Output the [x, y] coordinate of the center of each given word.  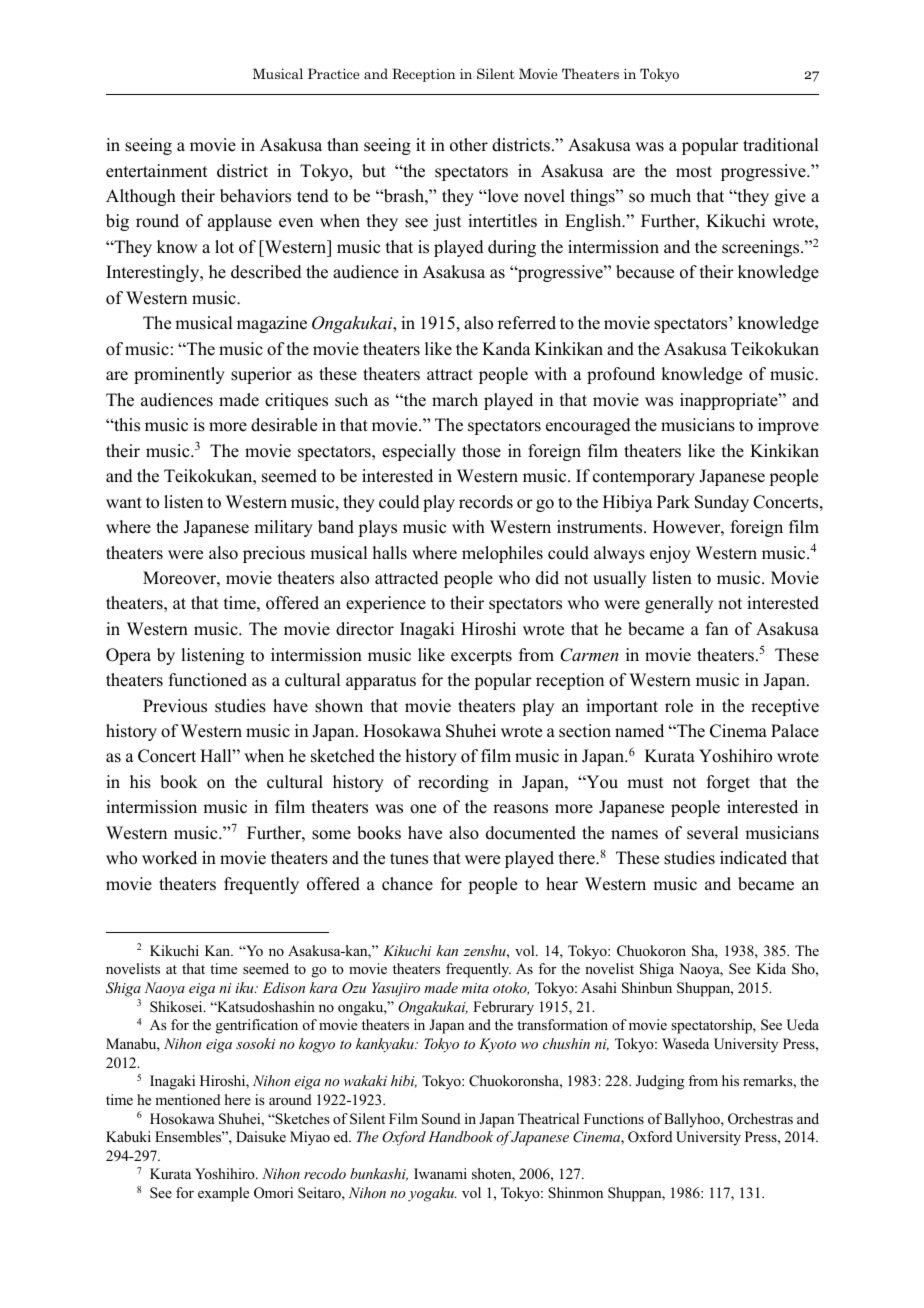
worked [169, 858]
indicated [753, 858]
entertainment [156, 171]
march [455, 400]
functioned [208, 680]
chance [407, 884]
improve [788, 426]
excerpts [481, 657]
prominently [179, 375]
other [469, 145]
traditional [780, 145]
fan [717, 628]
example [223, 1194]
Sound [441, 1119]
